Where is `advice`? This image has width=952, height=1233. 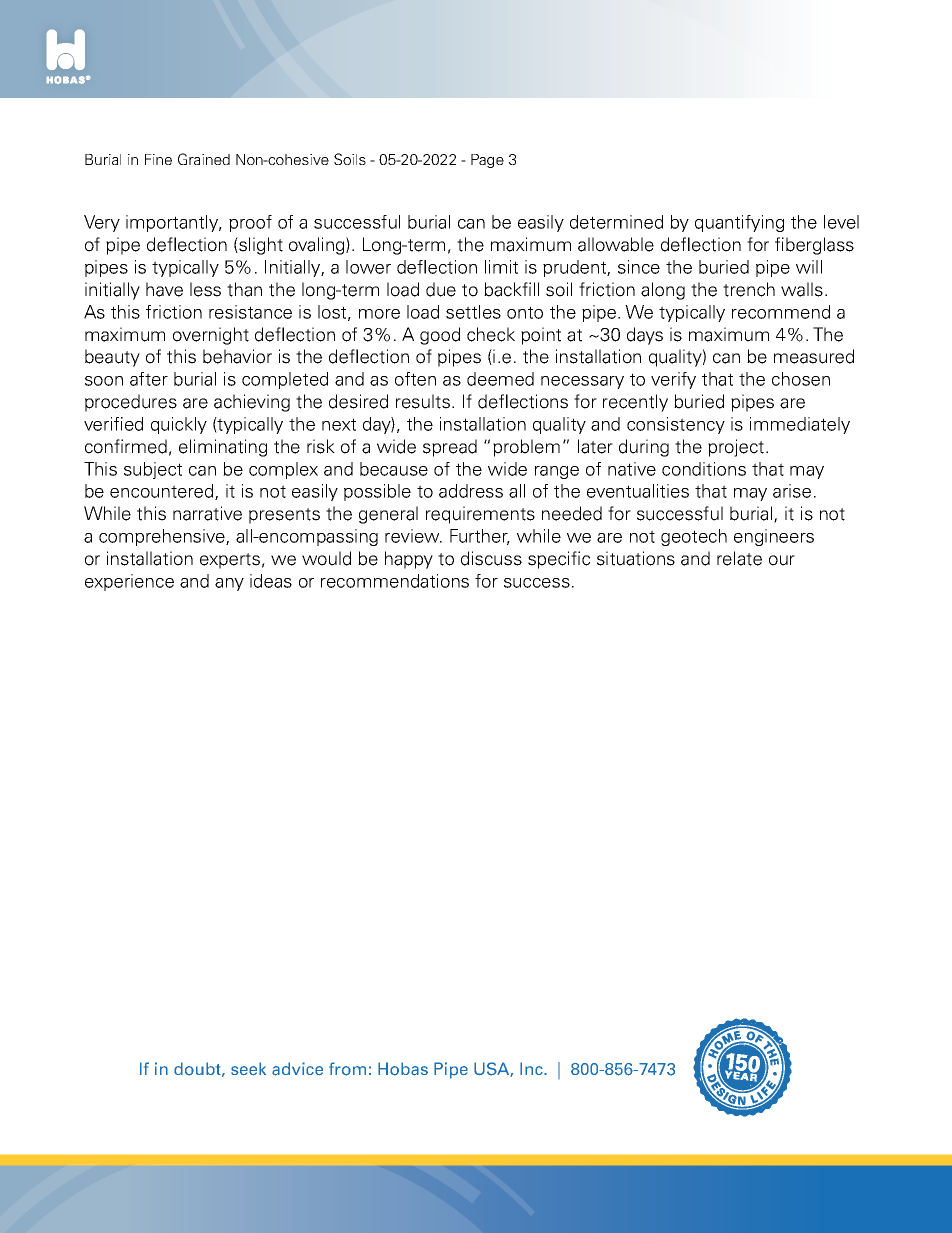
advice is located at coordinates (297, 1069).
